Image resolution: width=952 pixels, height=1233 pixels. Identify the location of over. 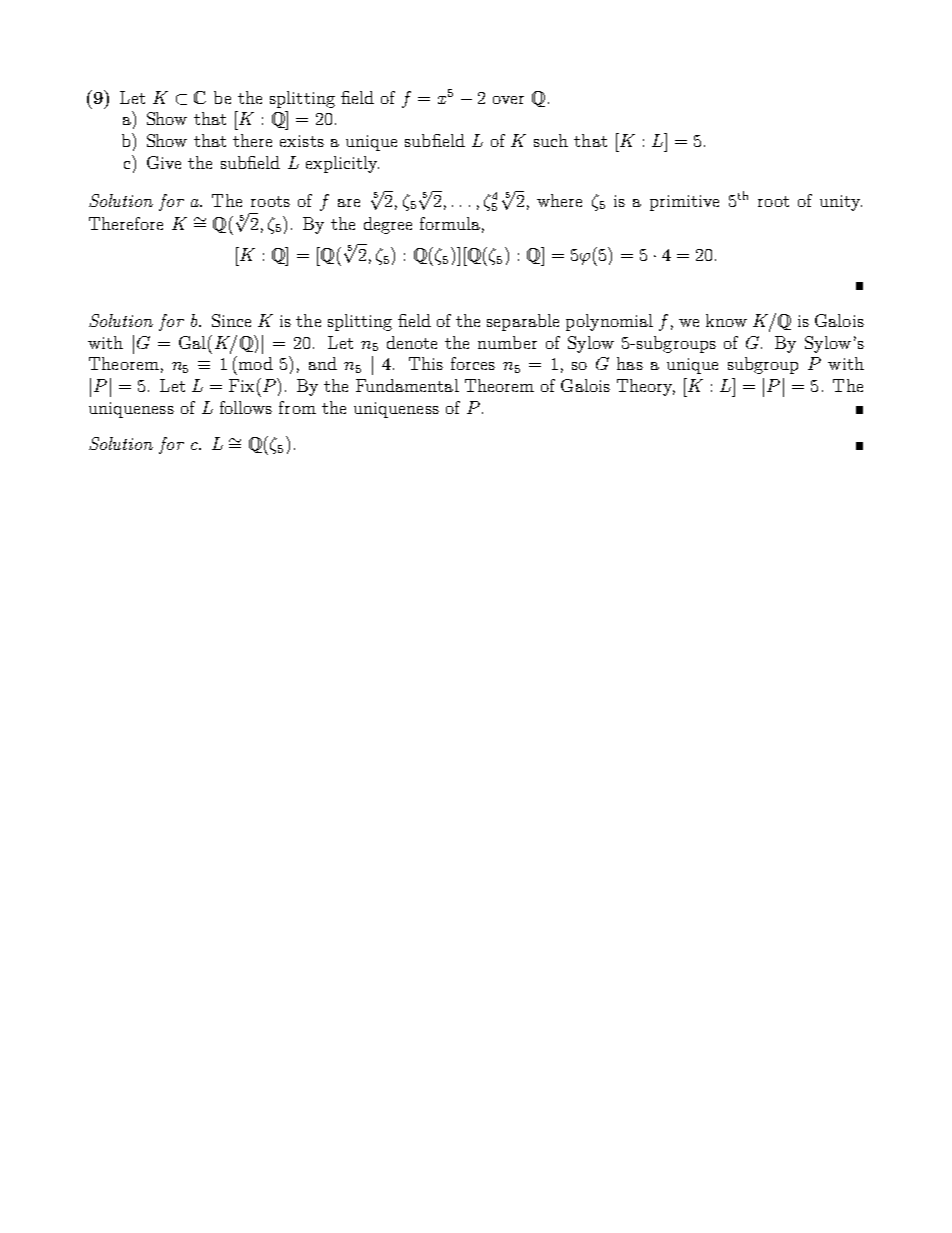
(508, 100).
